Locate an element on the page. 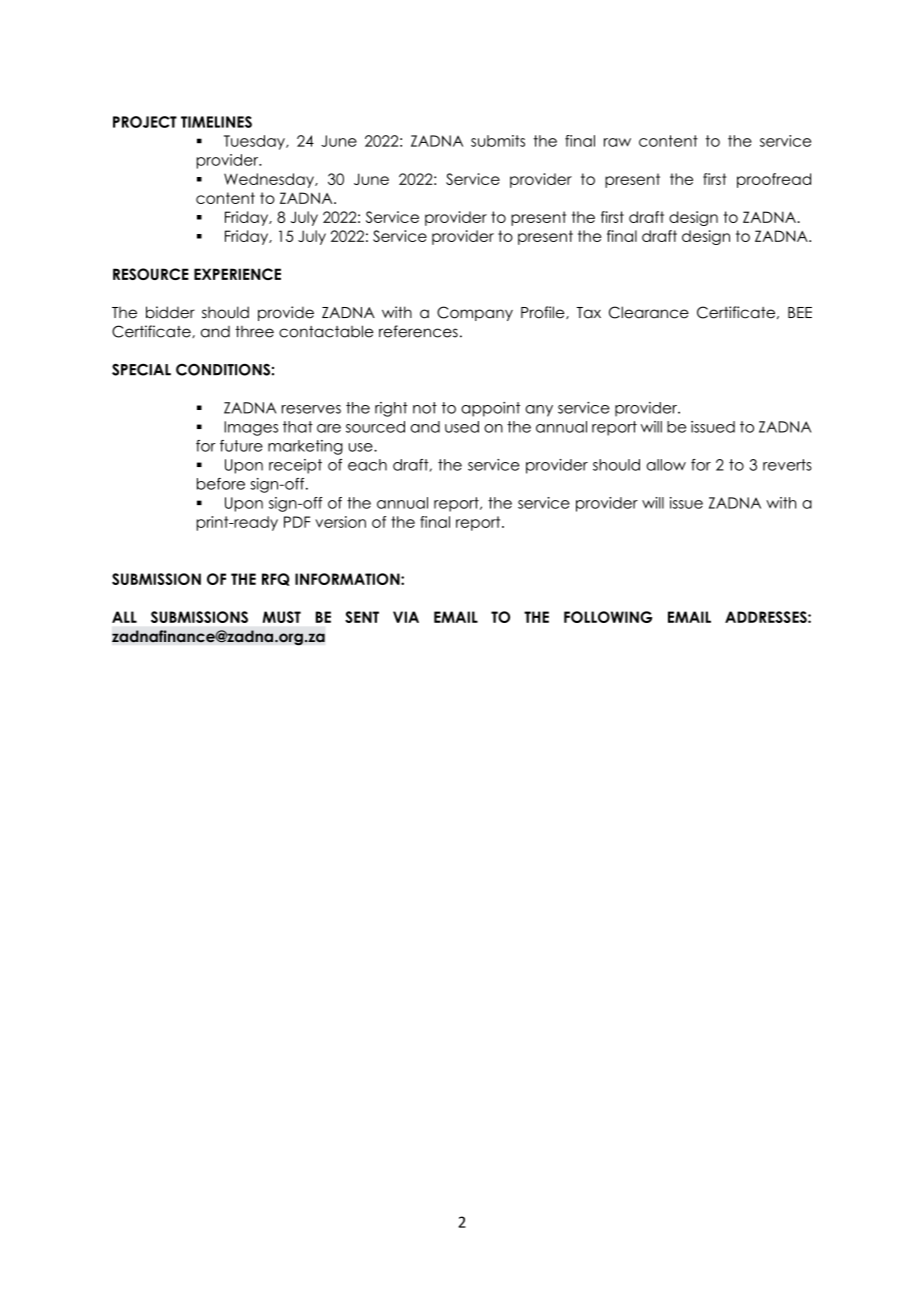  submits is located at coordinates (498, 141).
